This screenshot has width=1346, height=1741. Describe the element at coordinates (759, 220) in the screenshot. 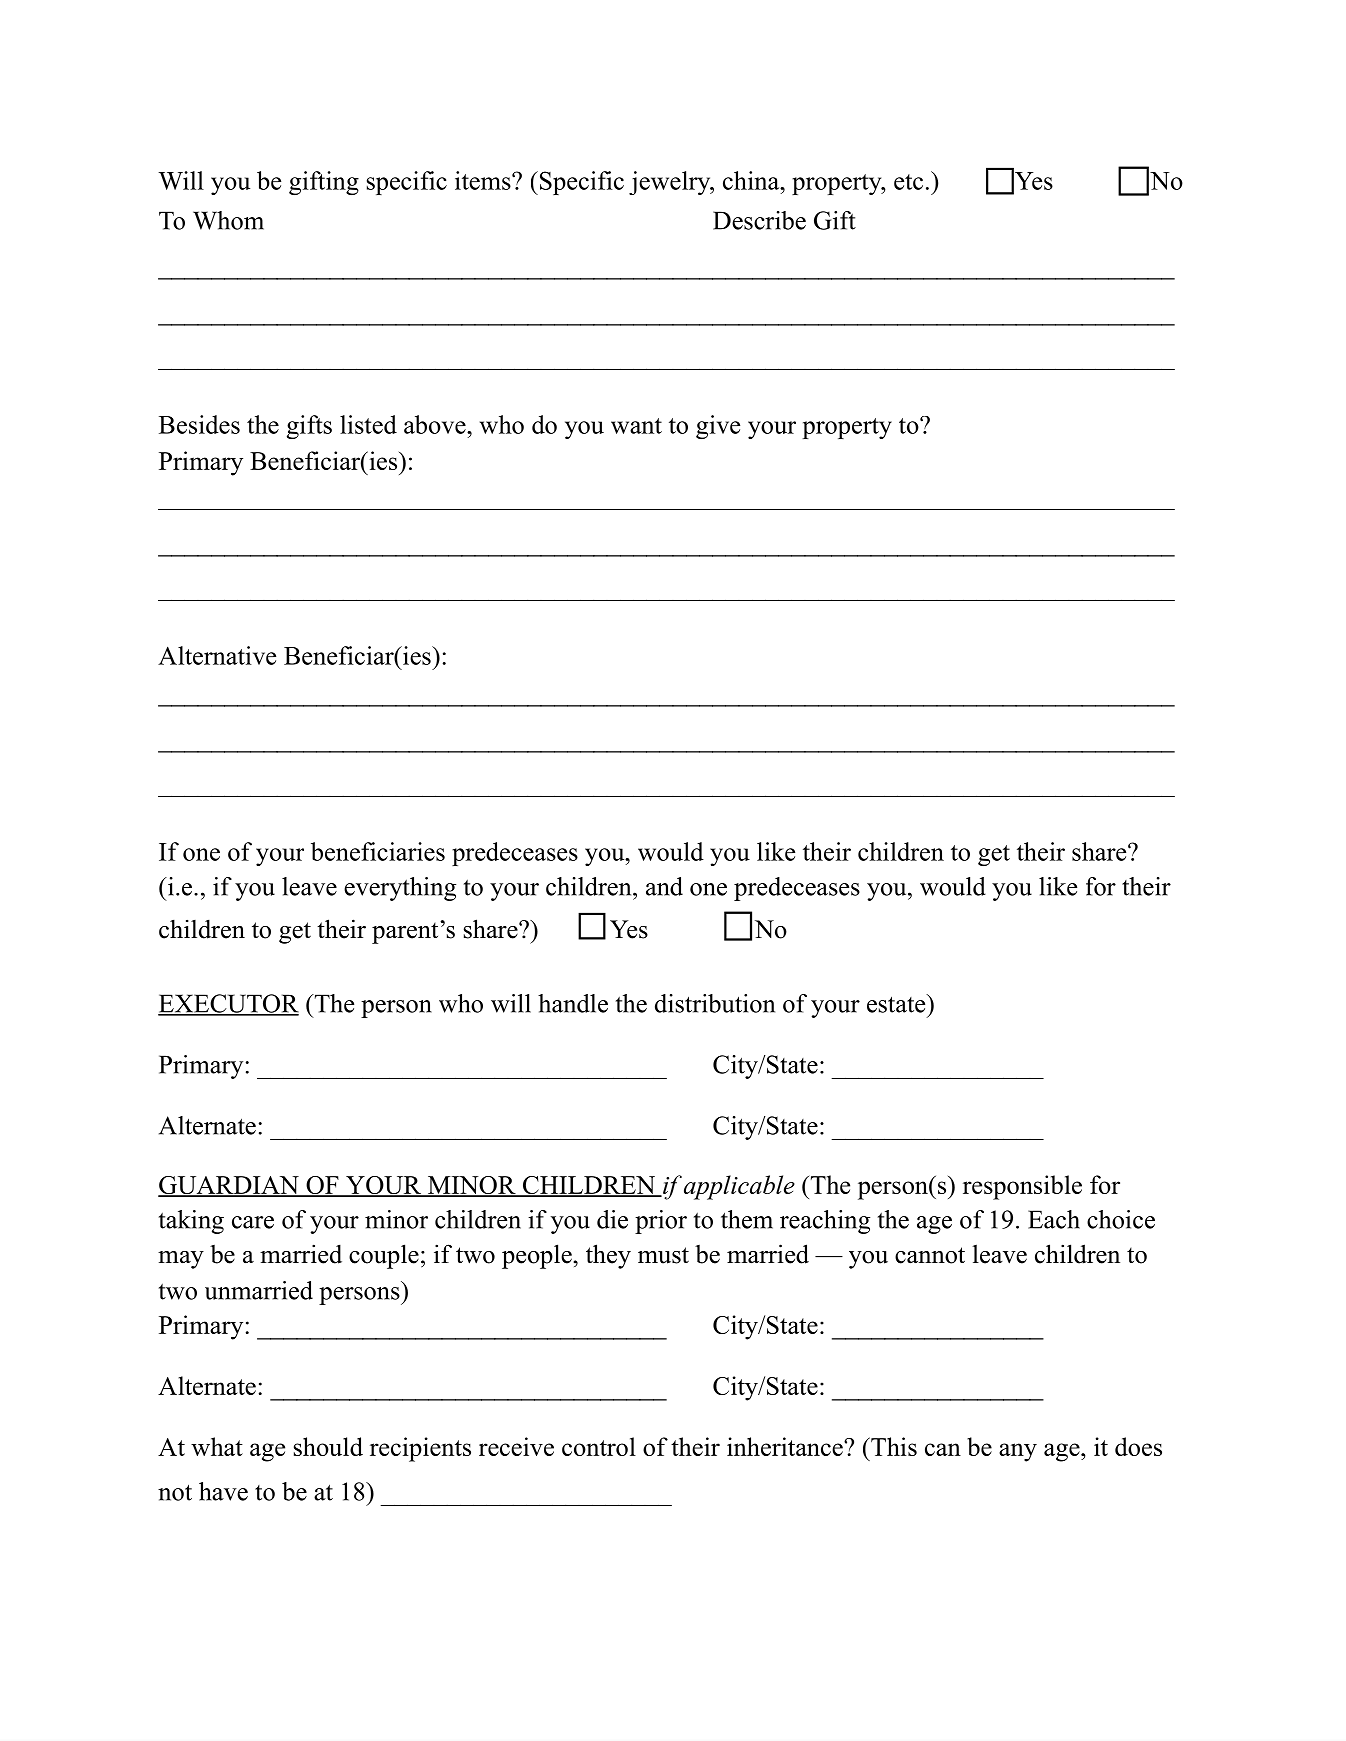

I see `Describe` at that location.
